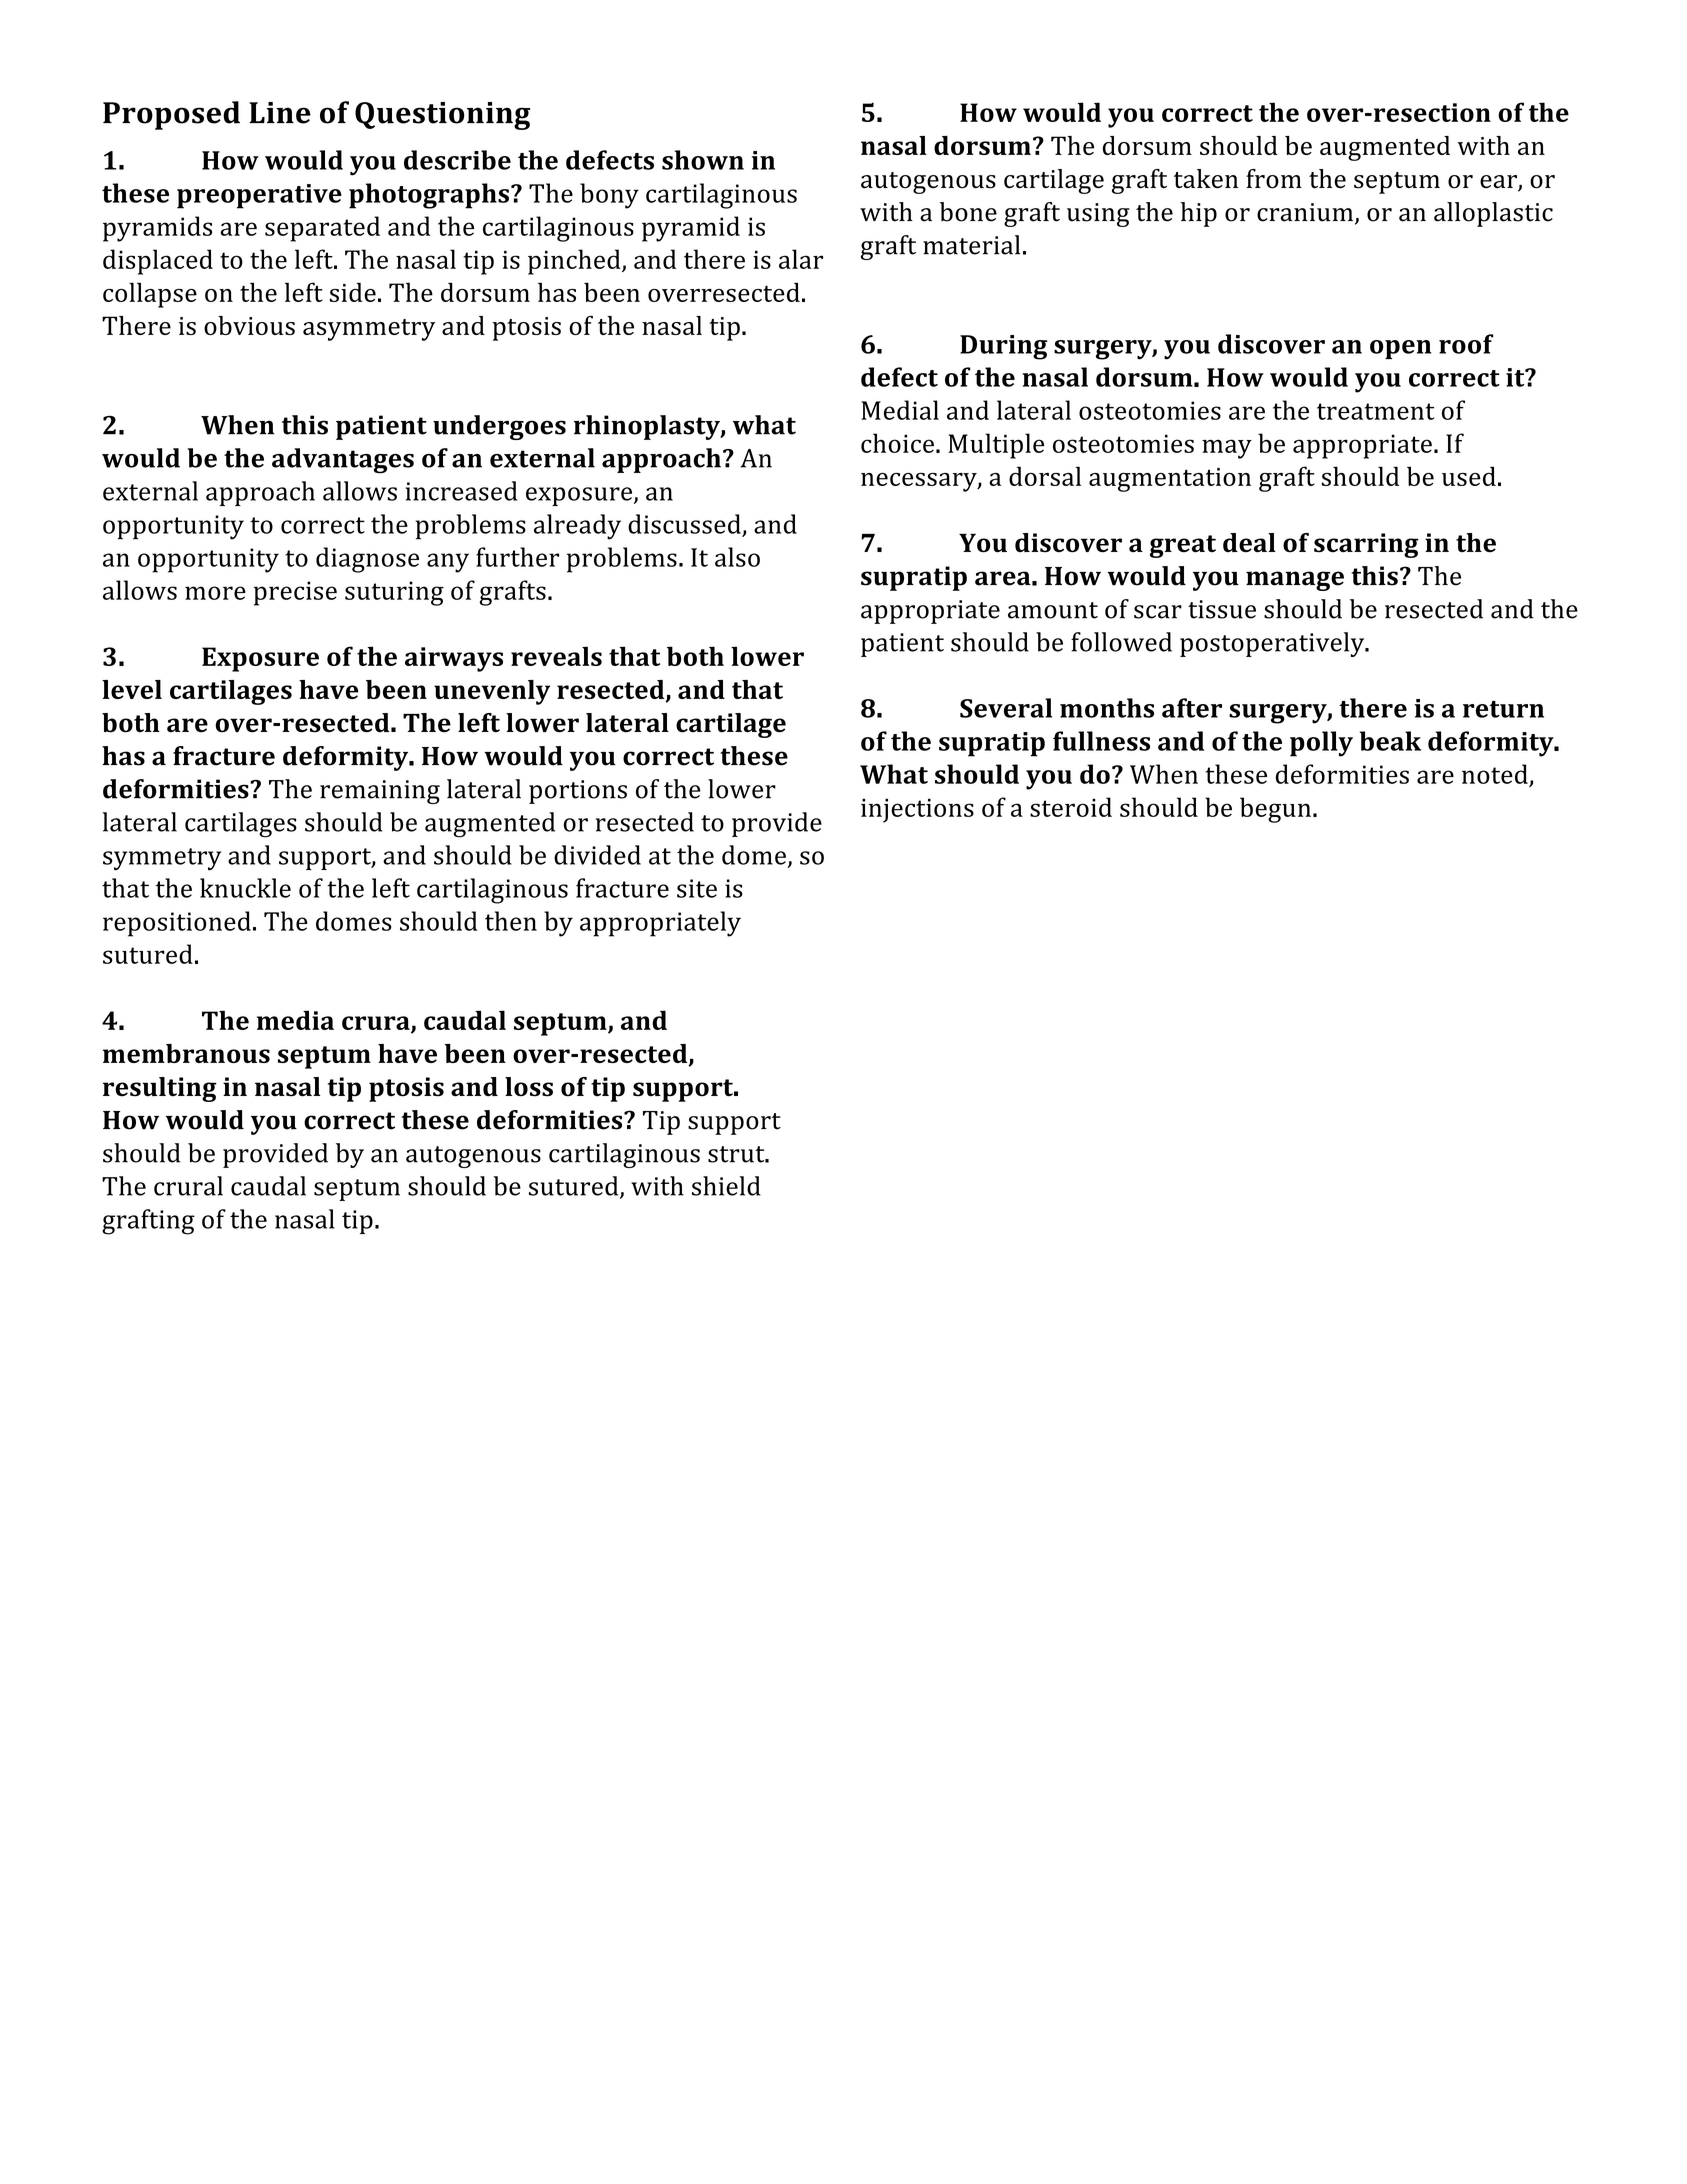 Image resolution: width=1687 pixels, height=2184 pixels. I want to click on from, so click(1274, 179).
